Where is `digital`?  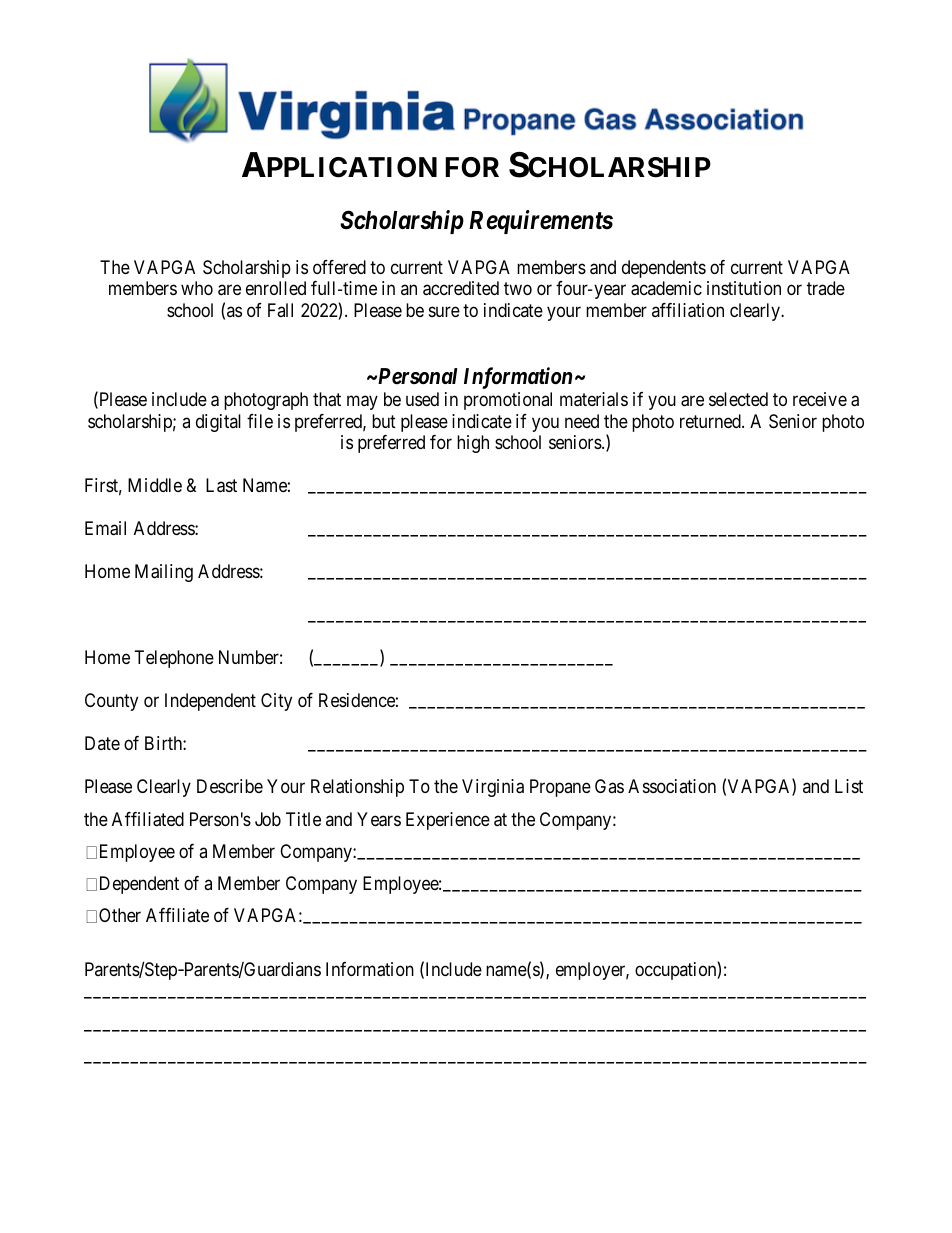
digital is located at coordinates (218, 423).
